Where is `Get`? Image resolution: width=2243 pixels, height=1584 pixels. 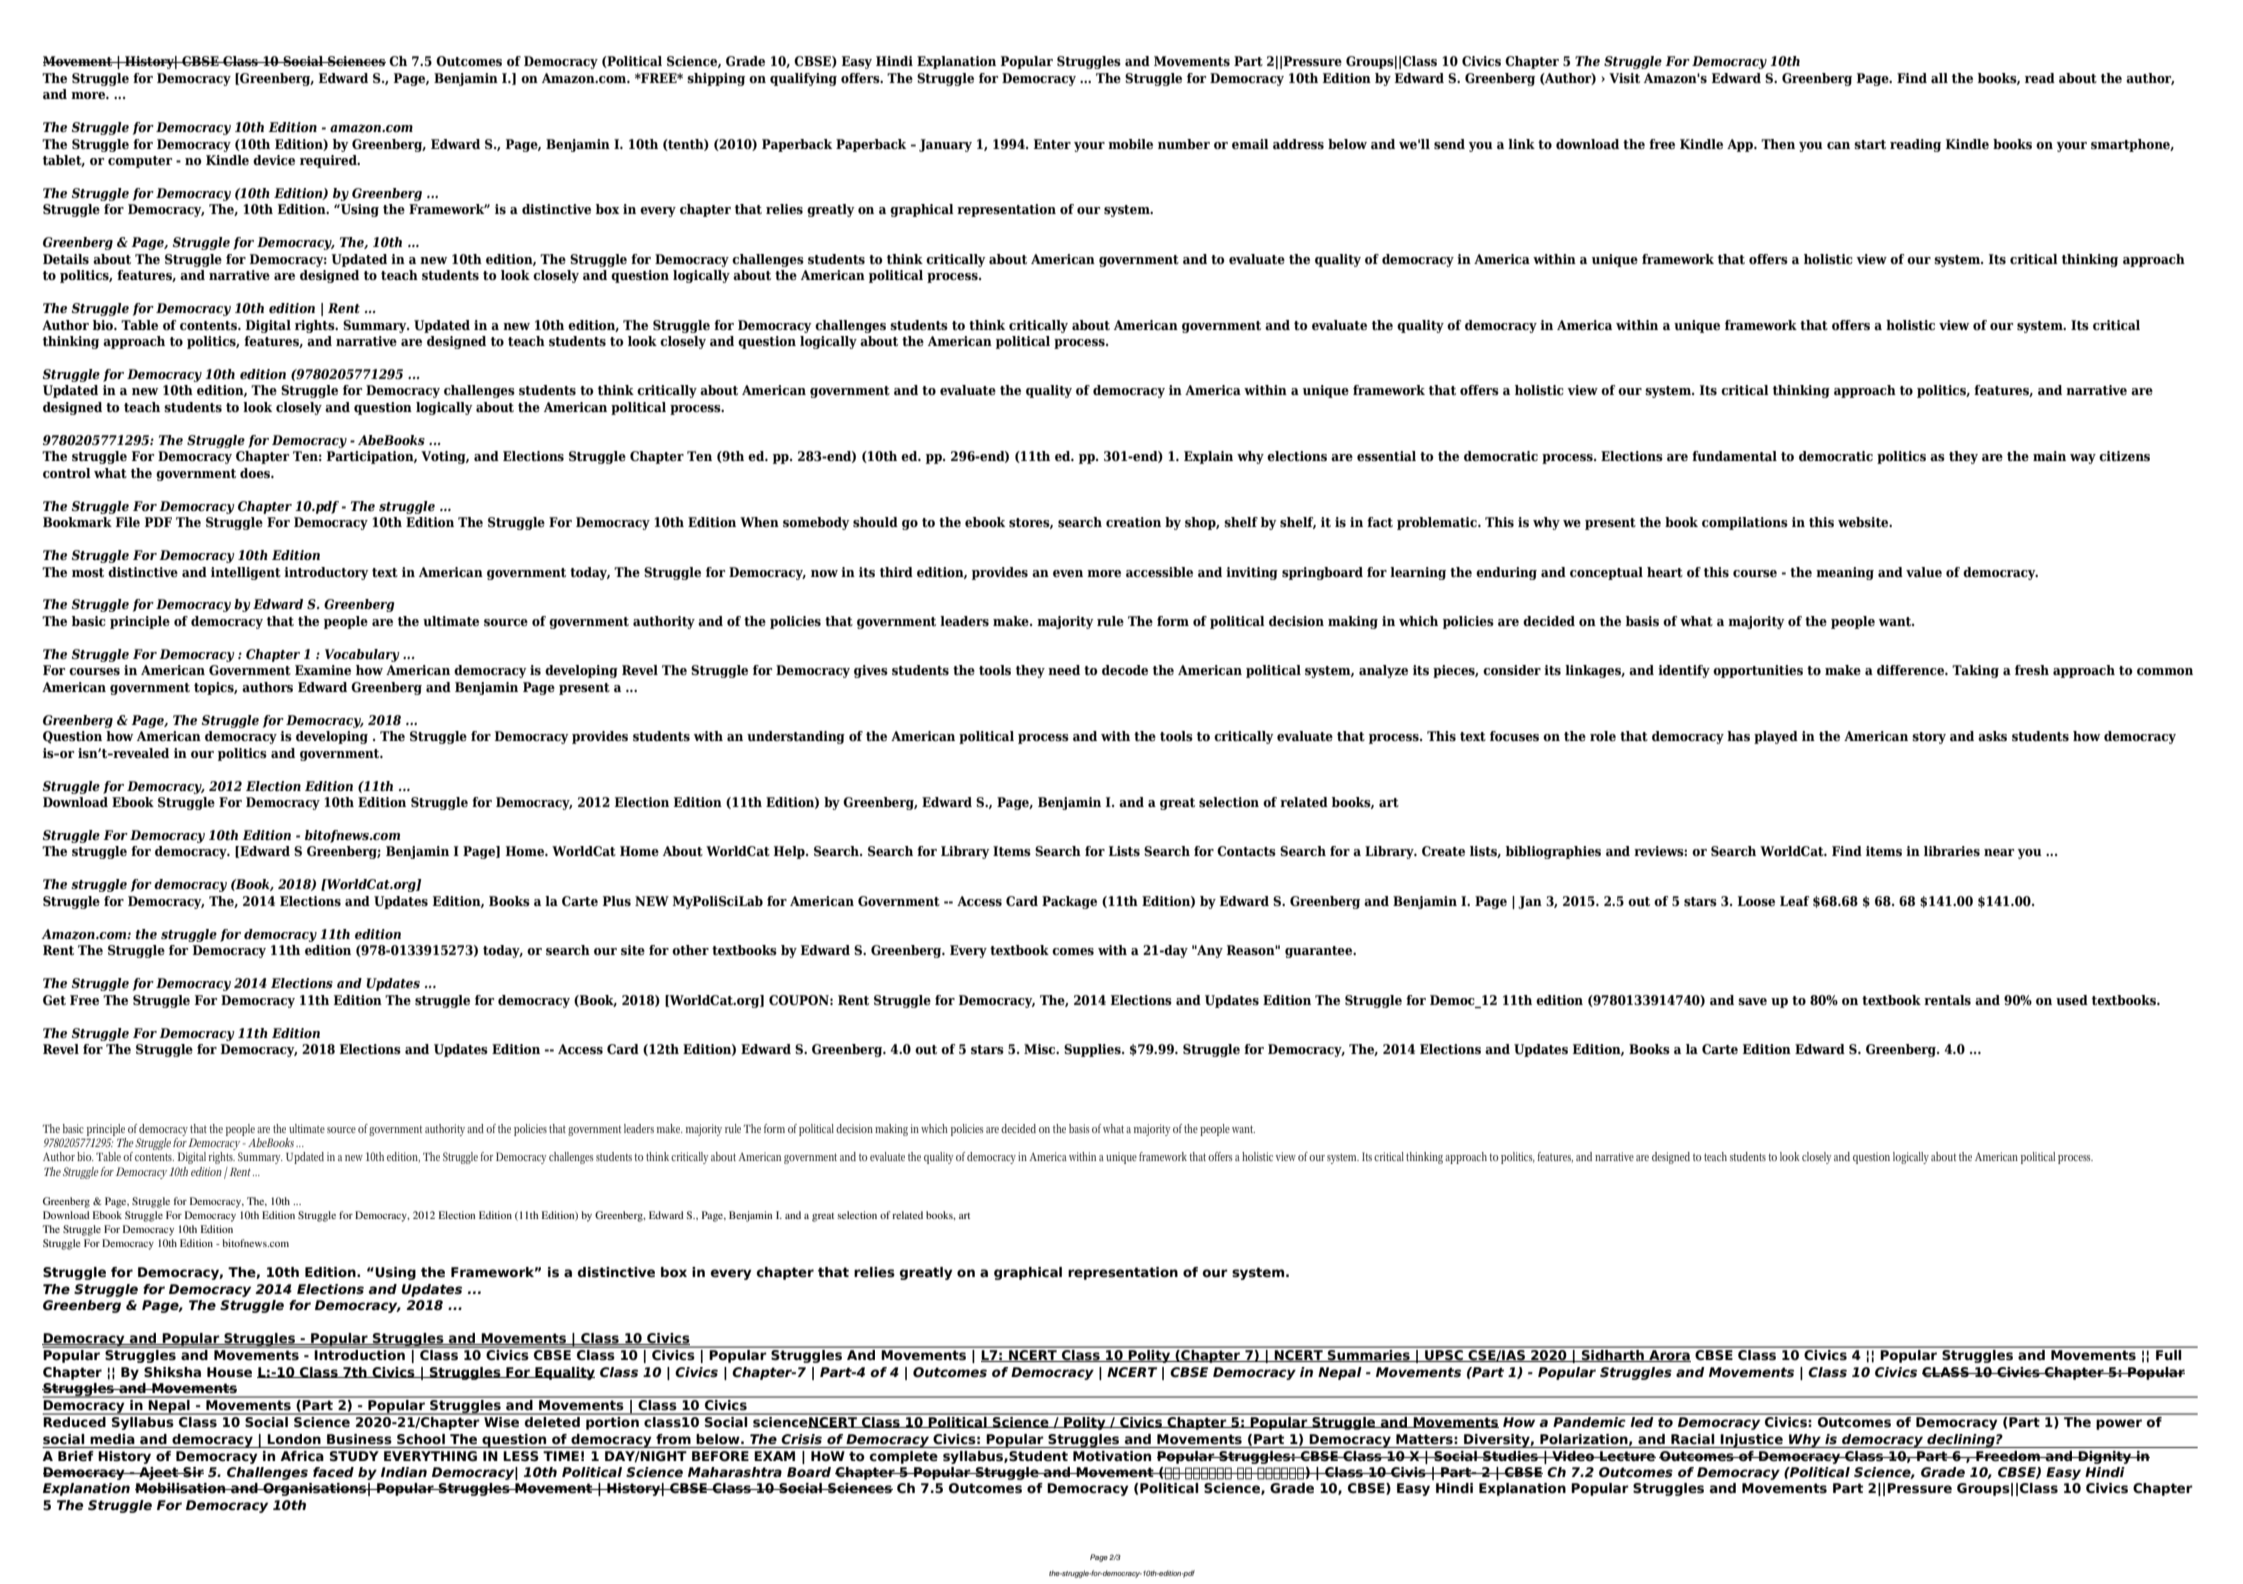
Get is located at coordinates (54, 1000).
